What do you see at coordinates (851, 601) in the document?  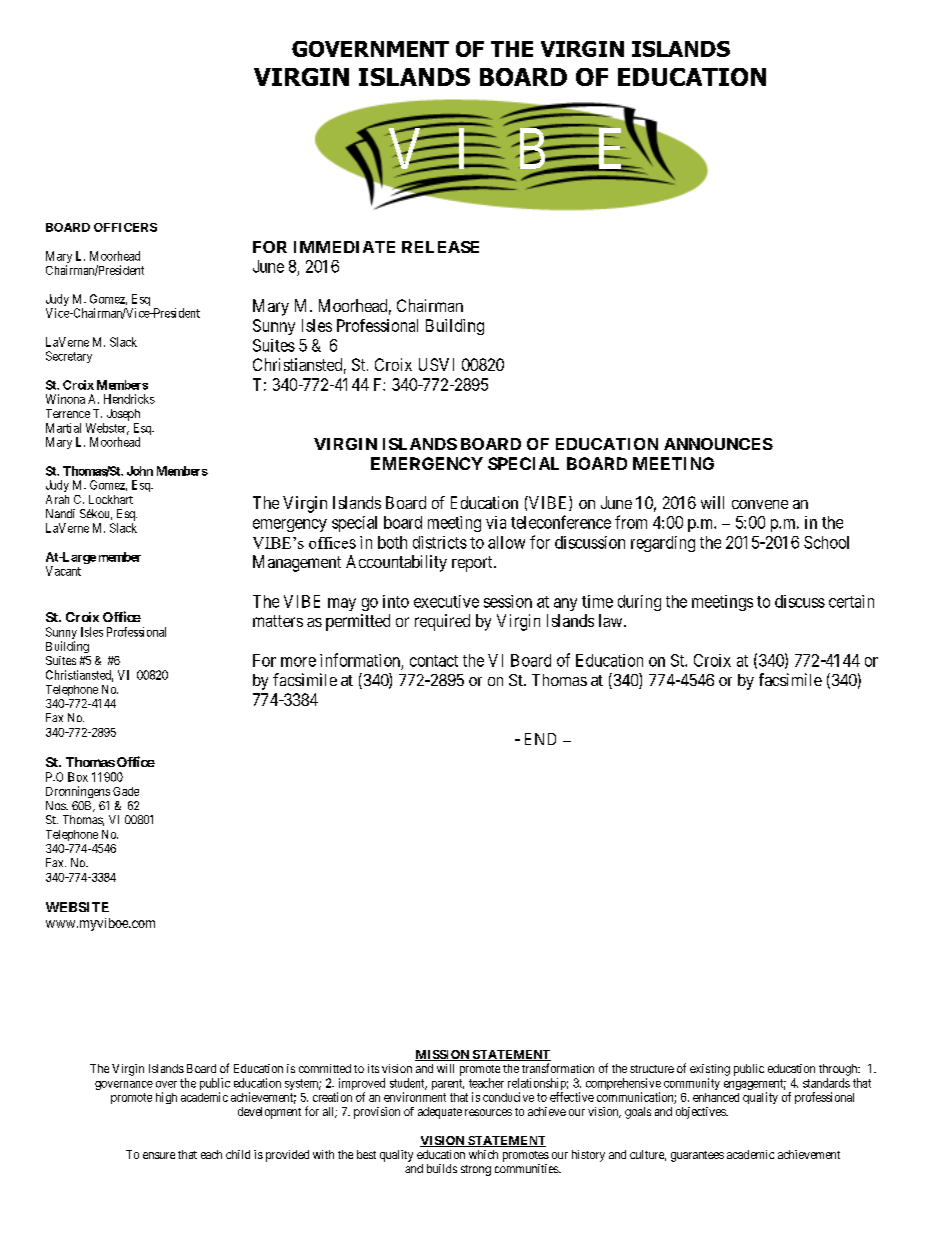 I see `certain` at bounding box center [851, 601].
